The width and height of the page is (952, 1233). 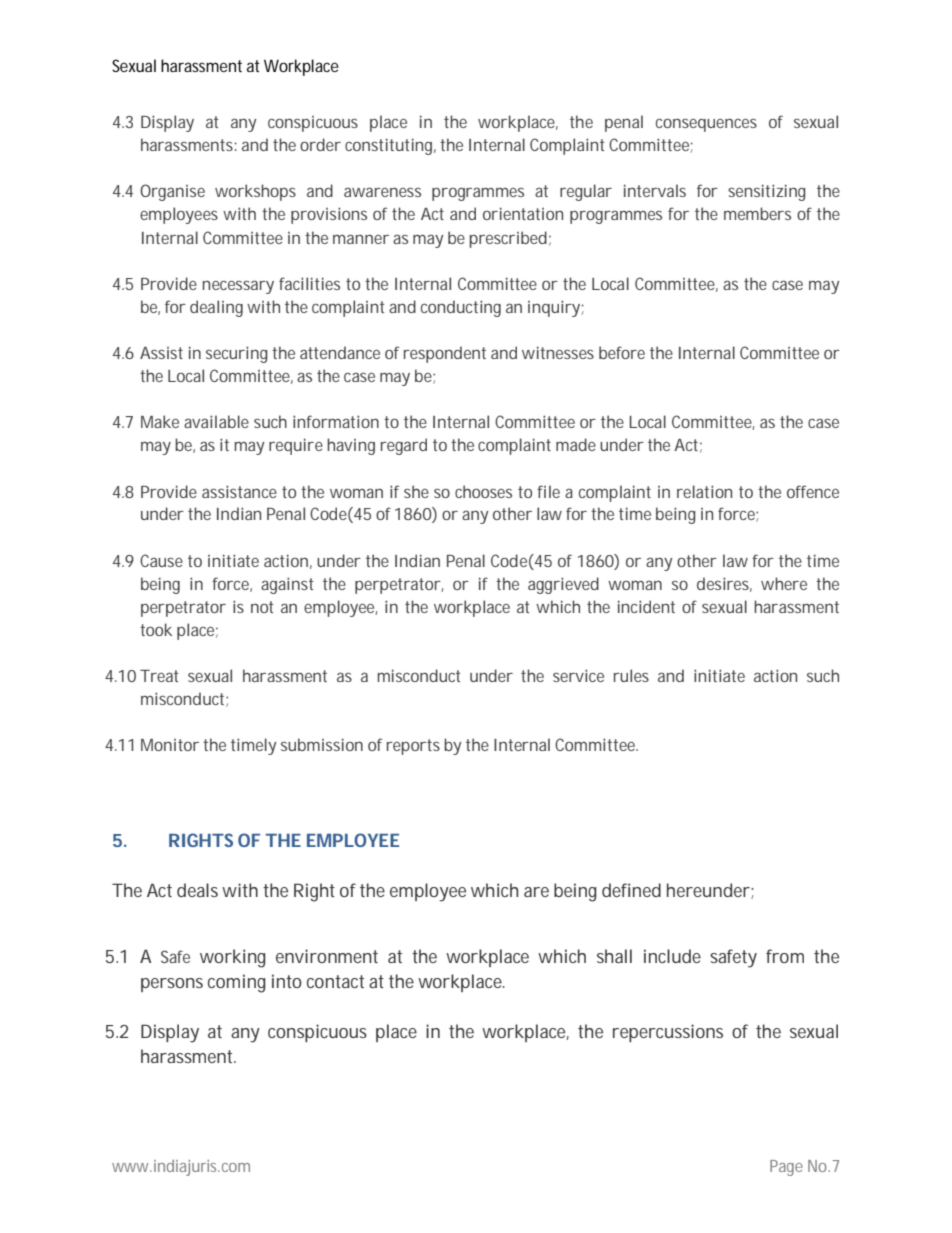 I want to click on Monitor, so click(x=170, y=745).
